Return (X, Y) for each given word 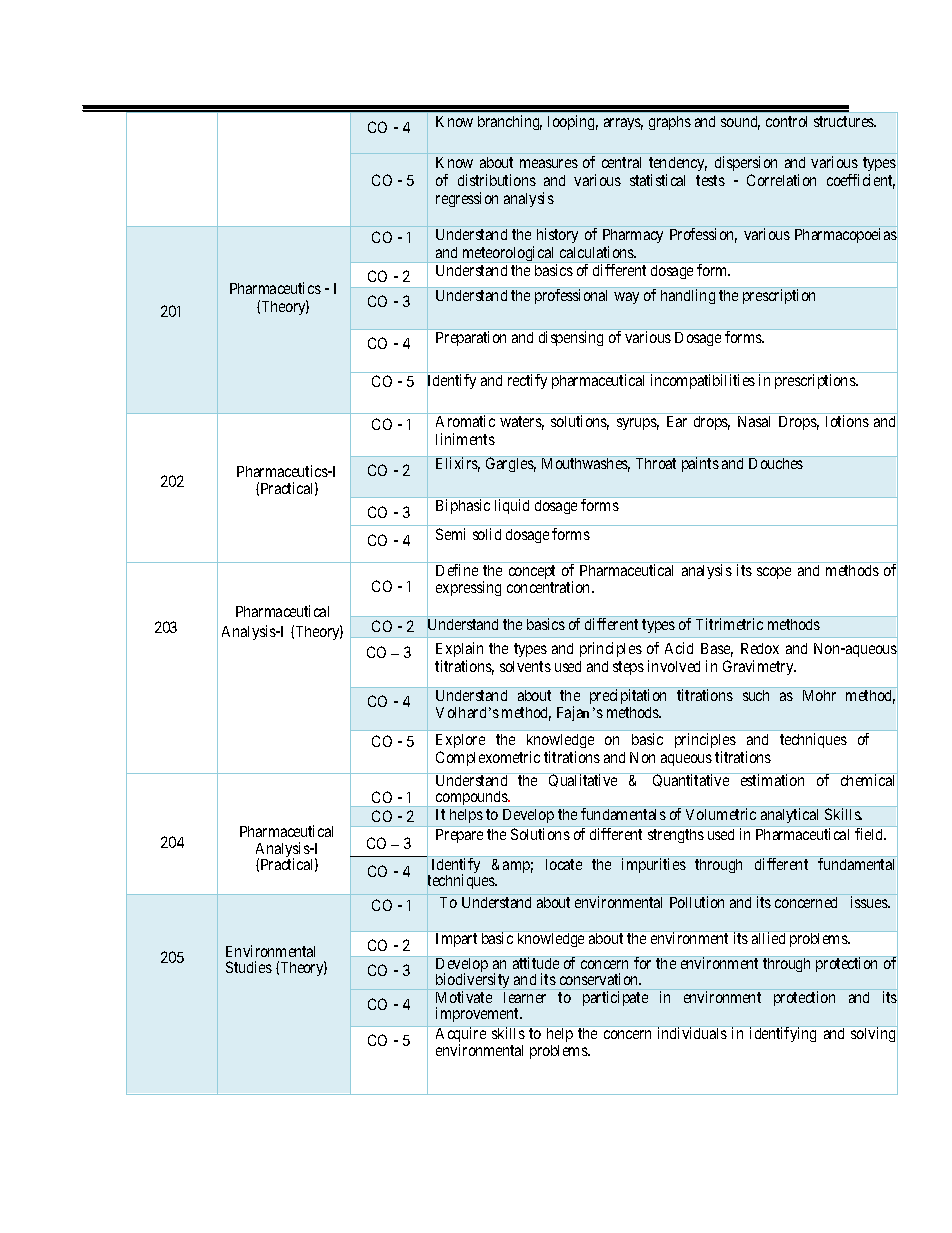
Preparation (471, 338)
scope (774, 573)
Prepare (459, 836)
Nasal (754, 421)
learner (525, 997)
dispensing (571, 338)
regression (467, 199)
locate (564, 864)
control (786, 121)
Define (457, 570)
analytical (789, 815)
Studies (249, 967)
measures (549, 163)
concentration (550, 587)
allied (768, 938)
